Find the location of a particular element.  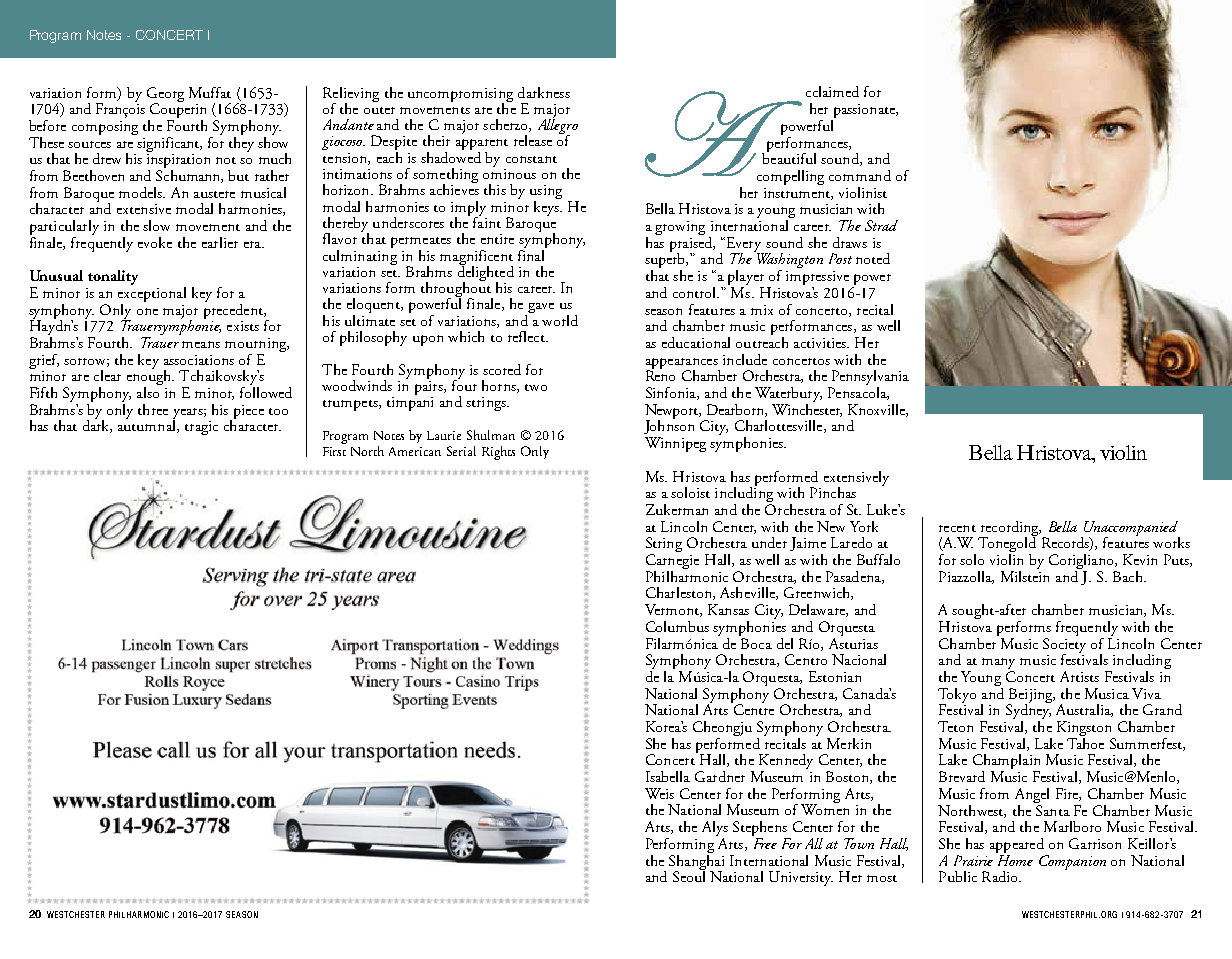

Zukerman is located at coordinates (677, 509).
